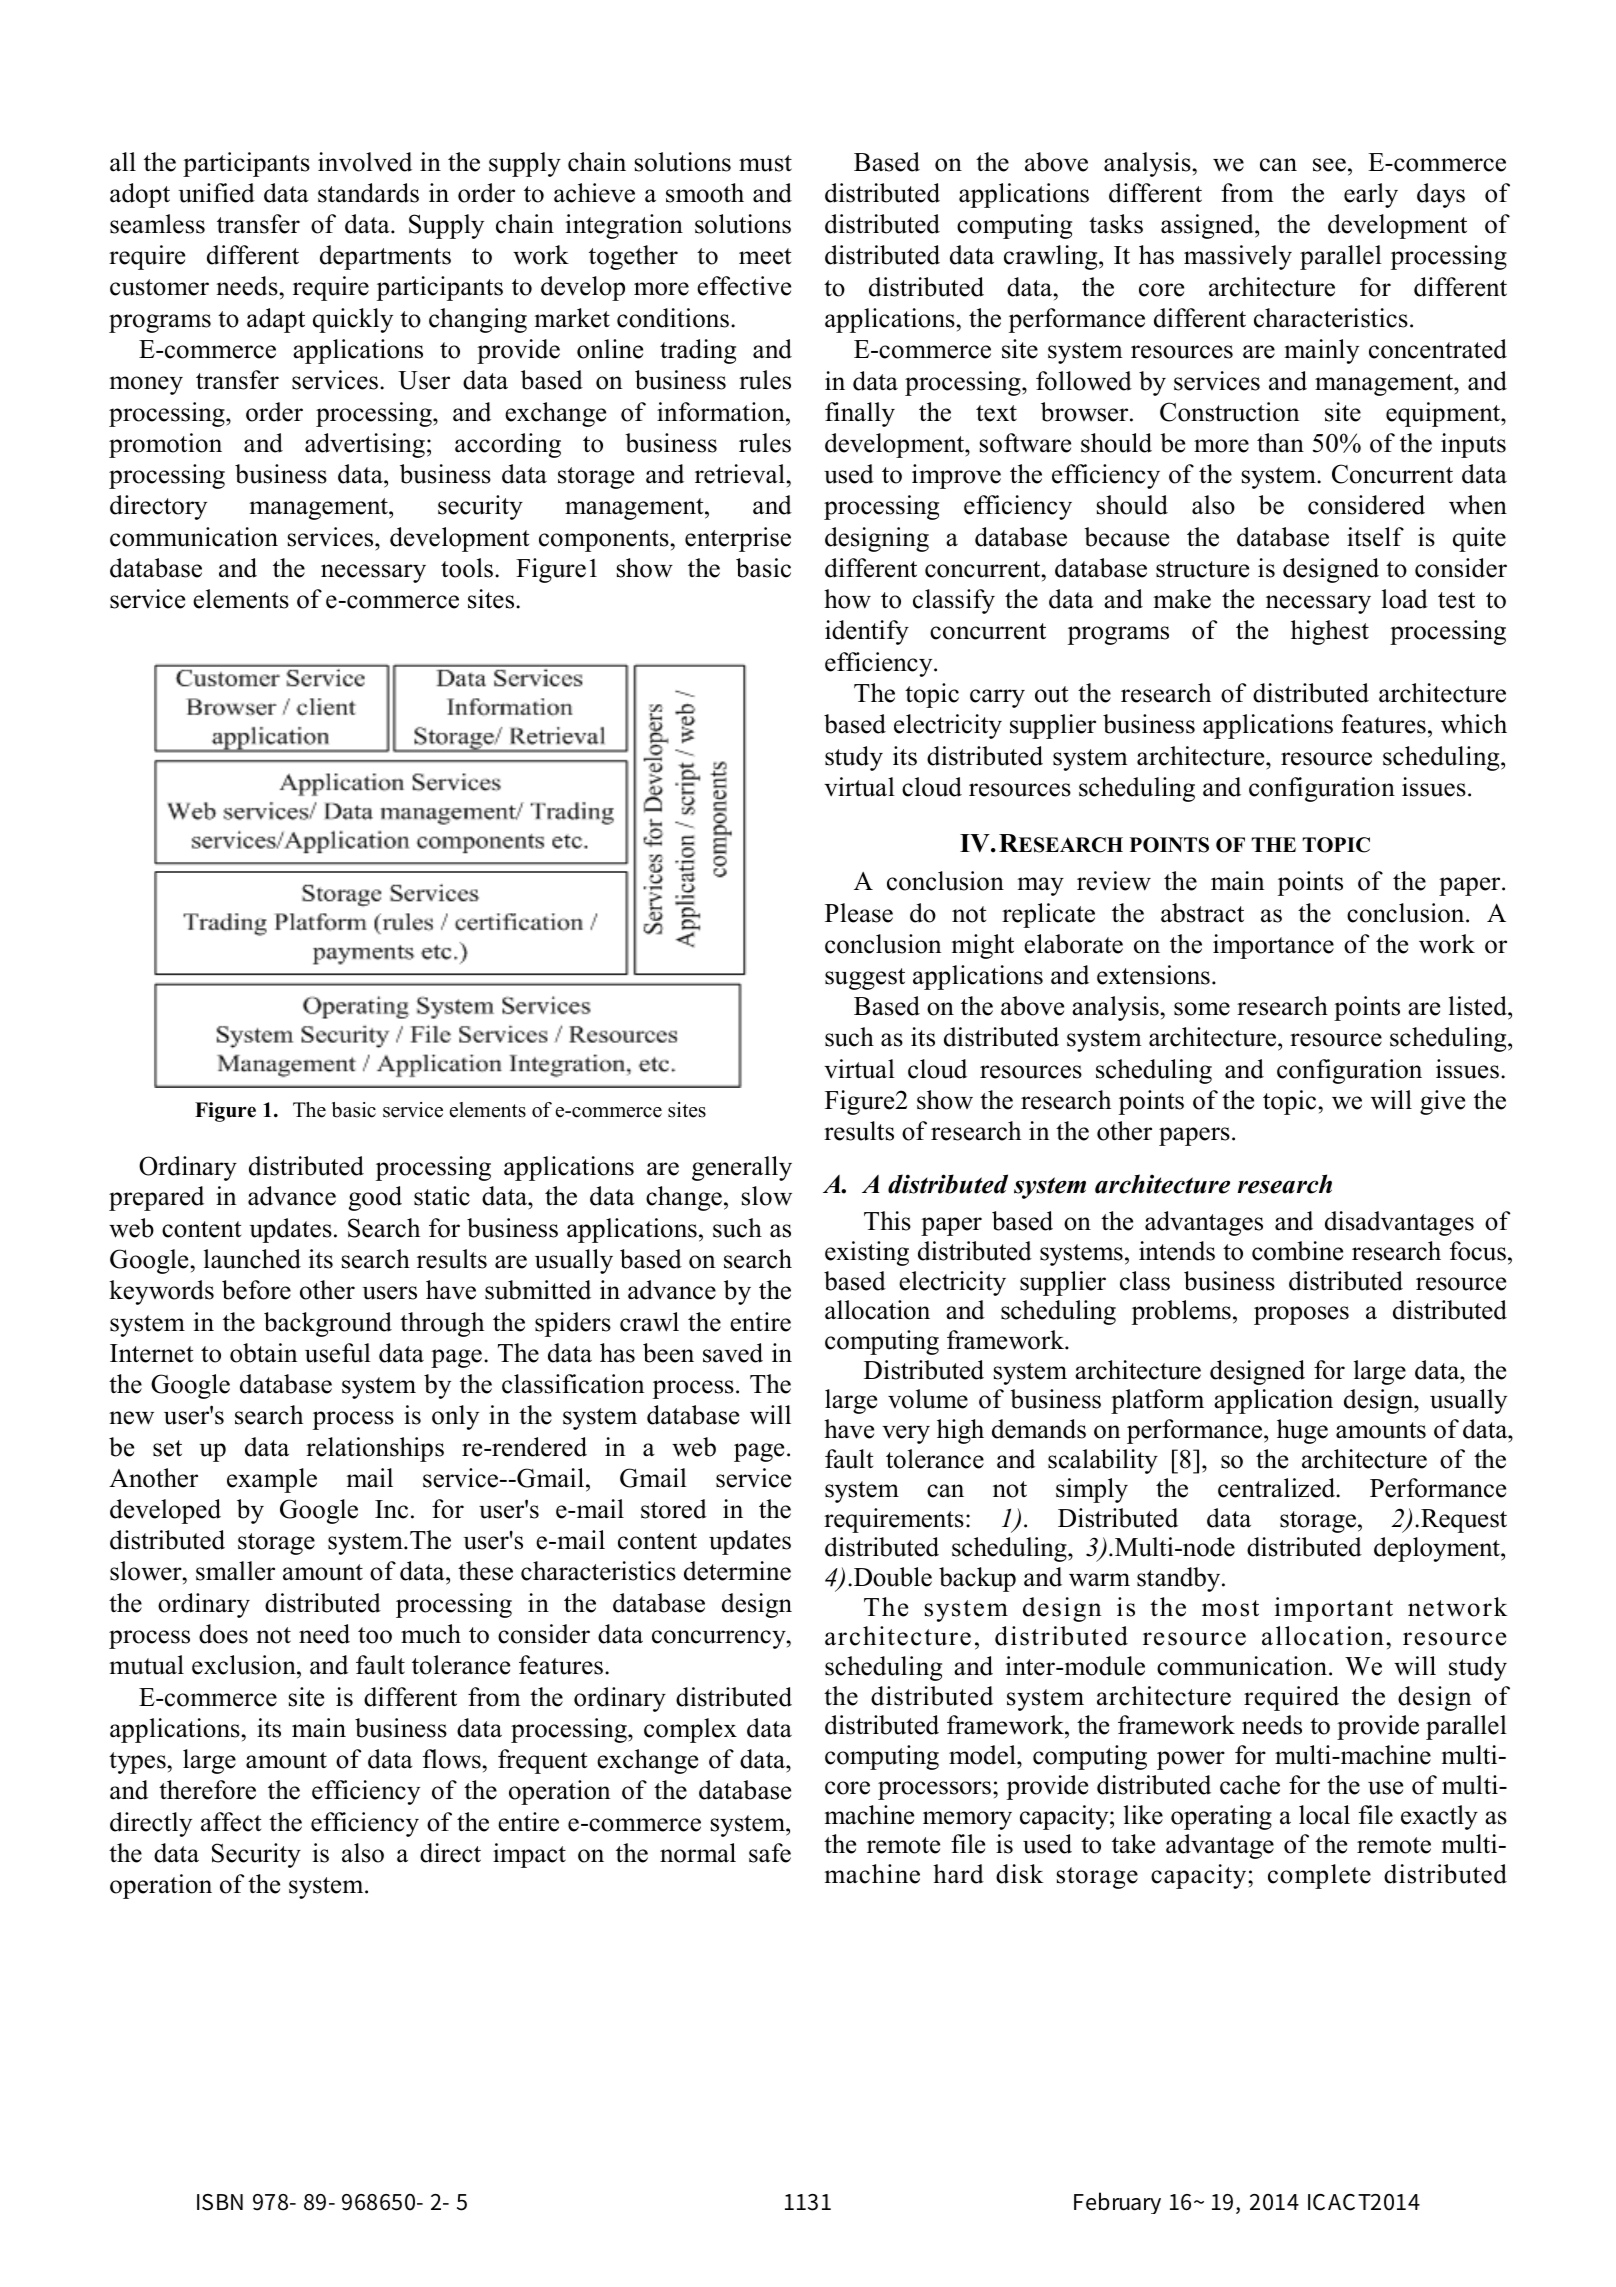 The image size is (1616, 2287). I want to click on standards, so click(368, 193).
